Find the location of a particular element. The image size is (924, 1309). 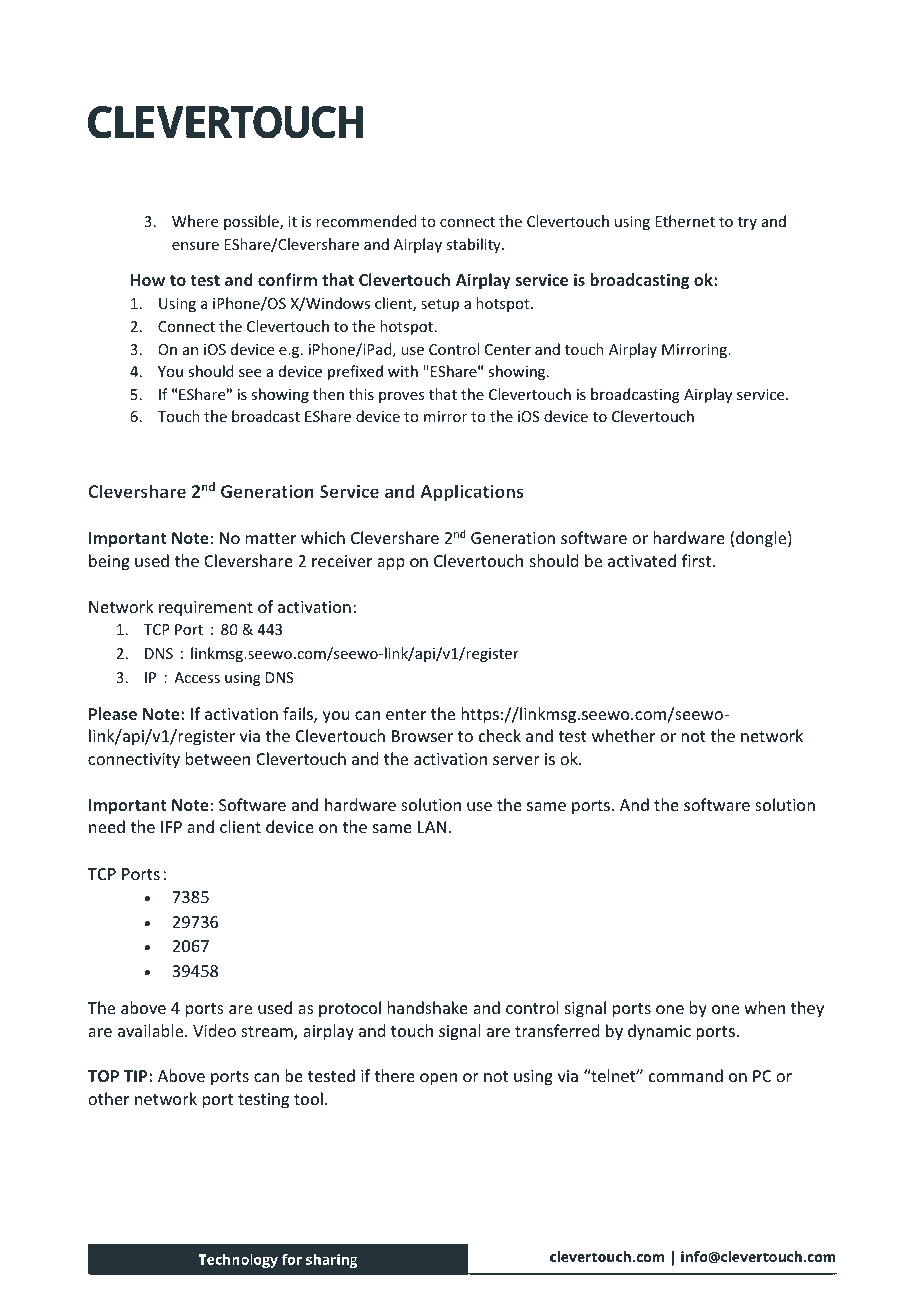

ensure is located at coordinates (195, 246).
